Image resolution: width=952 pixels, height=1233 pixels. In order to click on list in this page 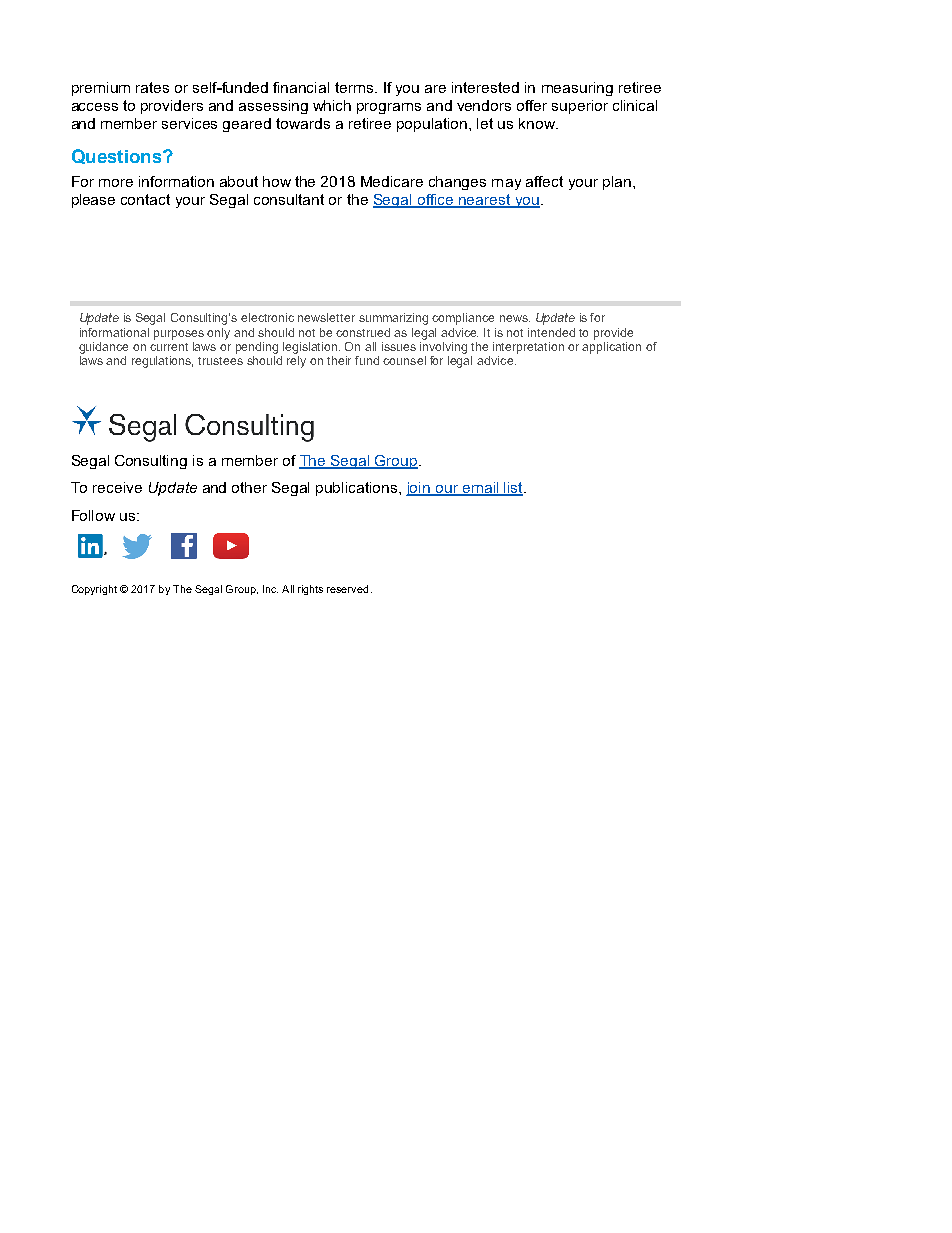, I will do `click(513, 489)`.
